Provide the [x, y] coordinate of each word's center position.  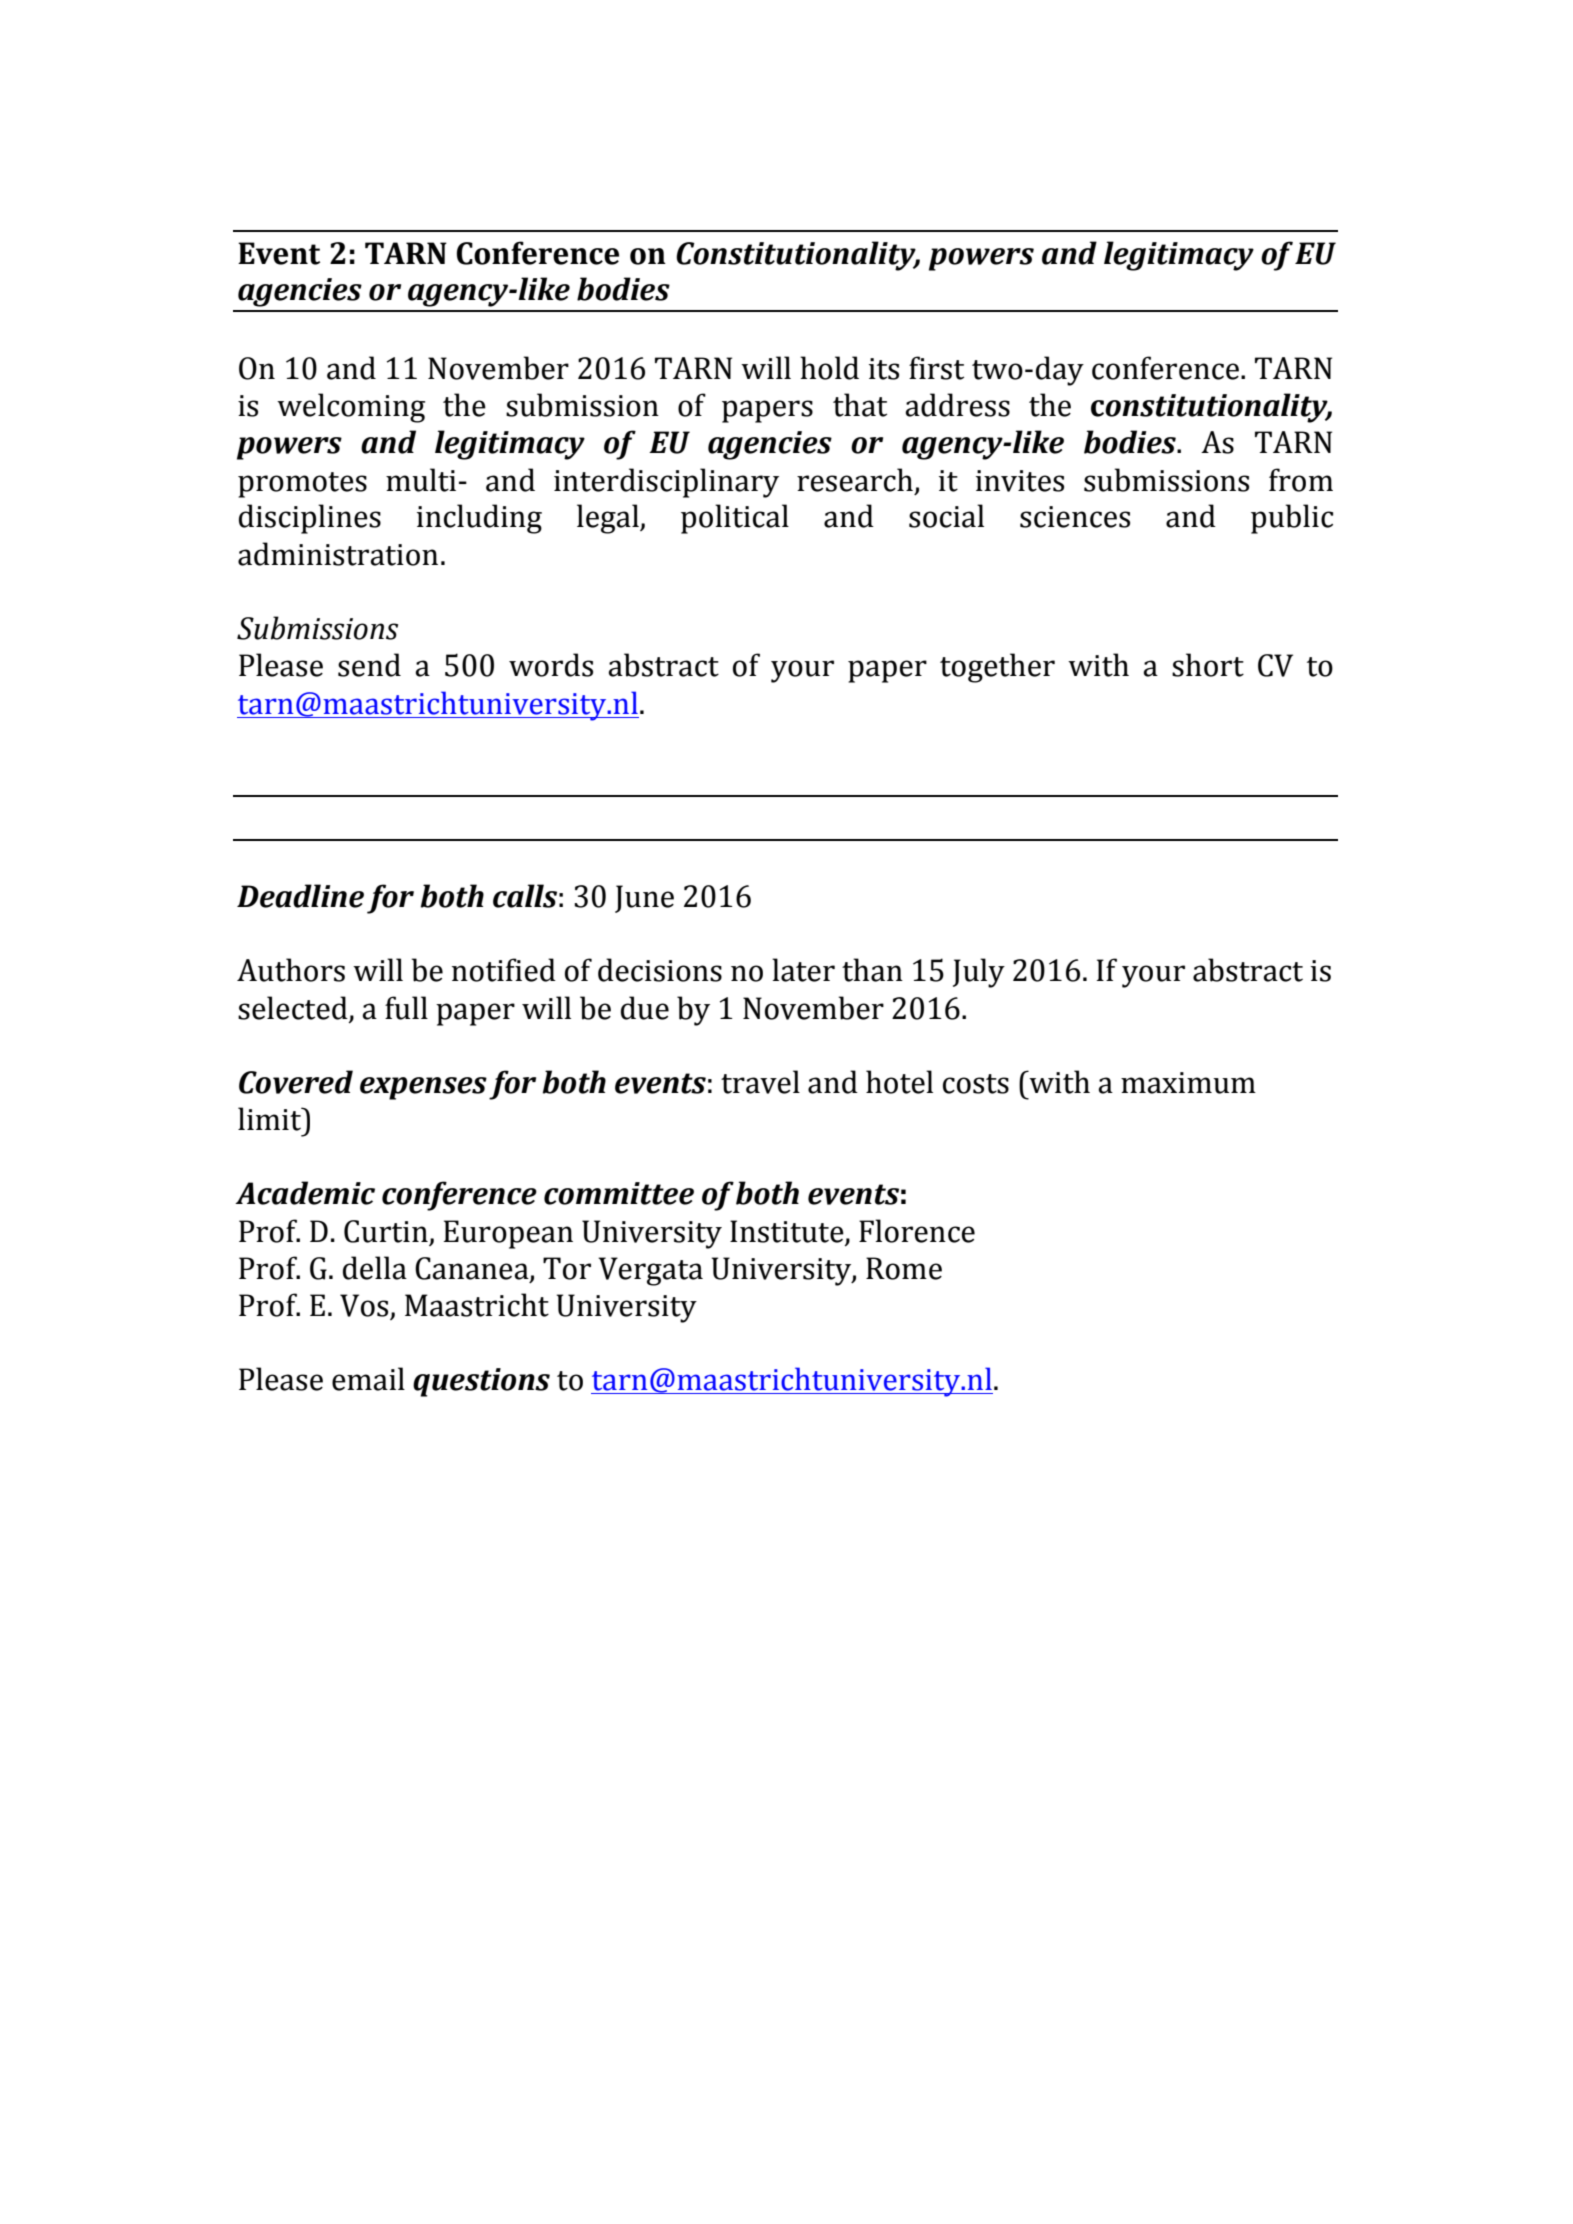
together [997, 668]
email [368, 1379]
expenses [423, 1088]
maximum [1188, 1083]
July [979, 973]
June [644, 899]
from [1301, 480]
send [369, 665]
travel [760, 1082]
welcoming [351, 408]
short [1208, 665]
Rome [904, 1268]
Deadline [300, 896]
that [860, 405]
